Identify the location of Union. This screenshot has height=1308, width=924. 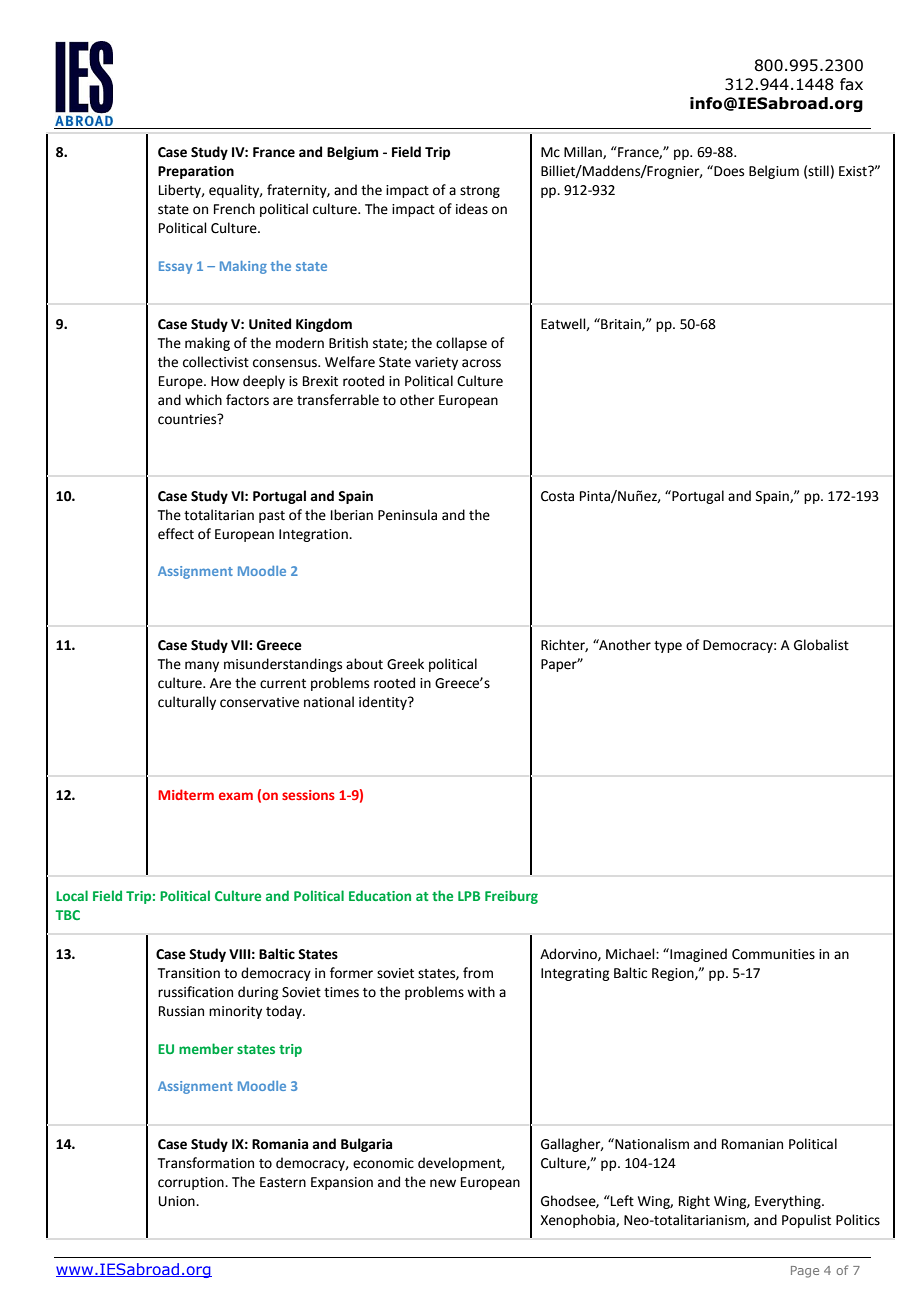
(178, 1201).
